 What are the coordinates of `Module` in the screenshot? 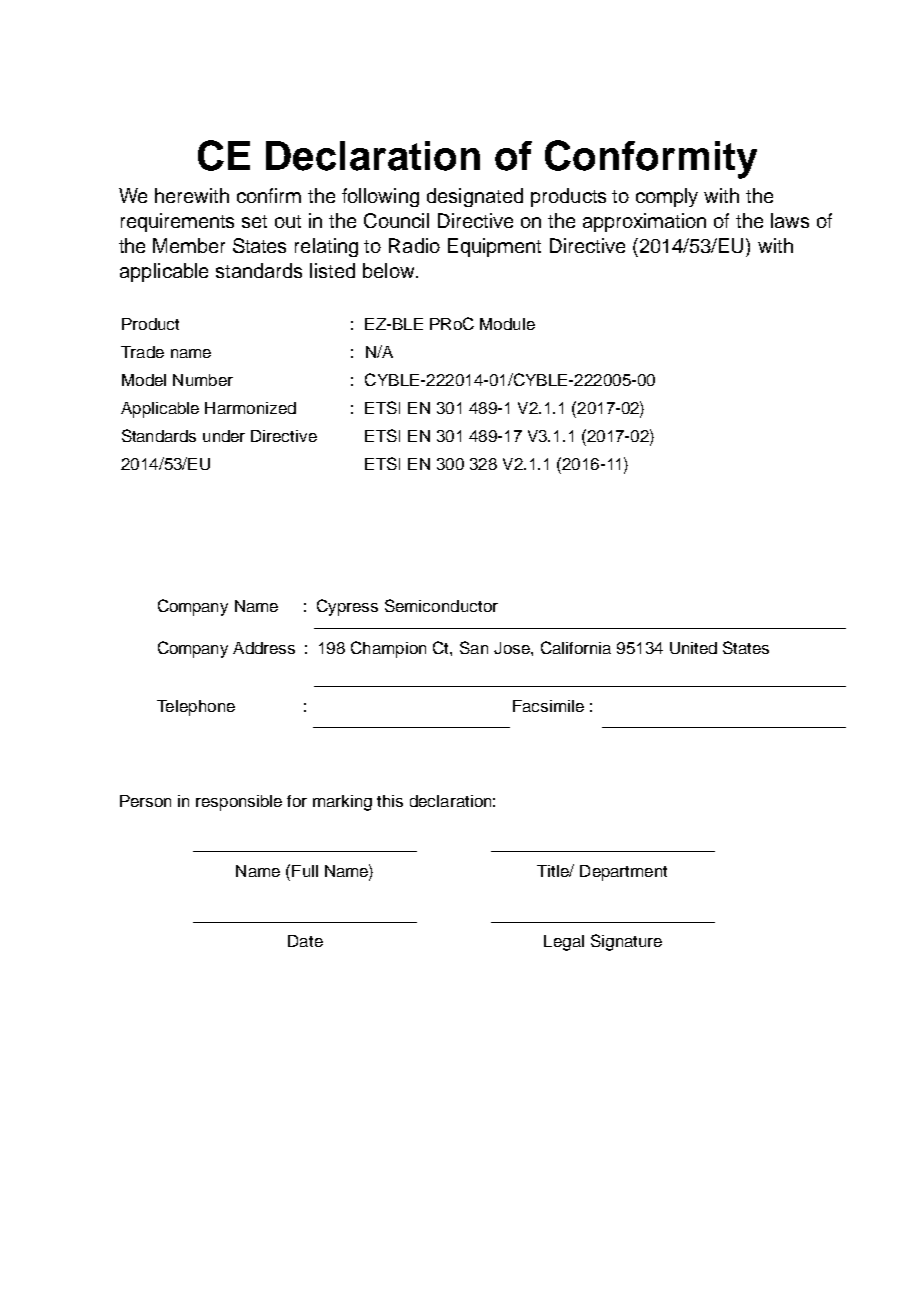 It's located at (507, 324).
